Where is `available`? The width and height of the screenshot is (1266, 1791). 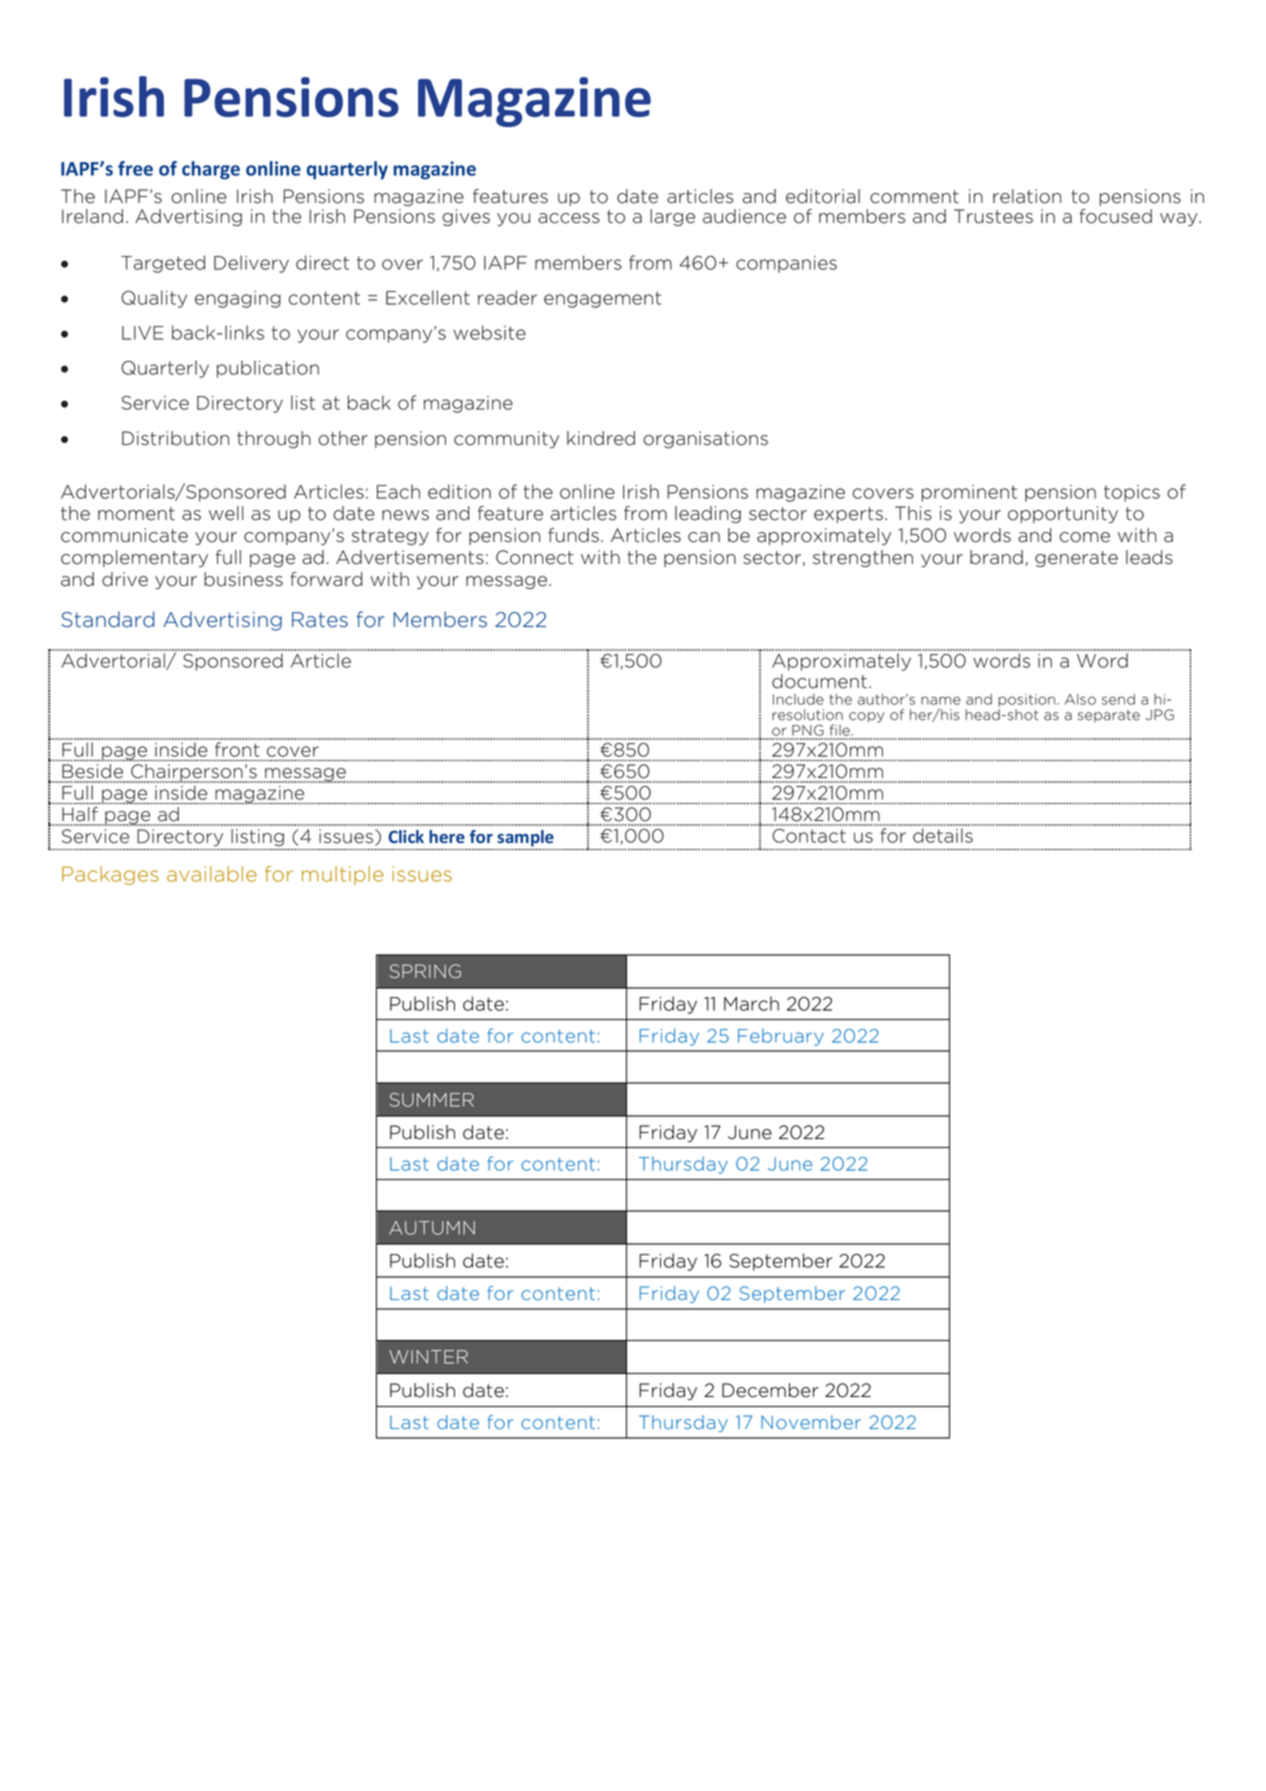
available is located at coordinates (212, 874).
